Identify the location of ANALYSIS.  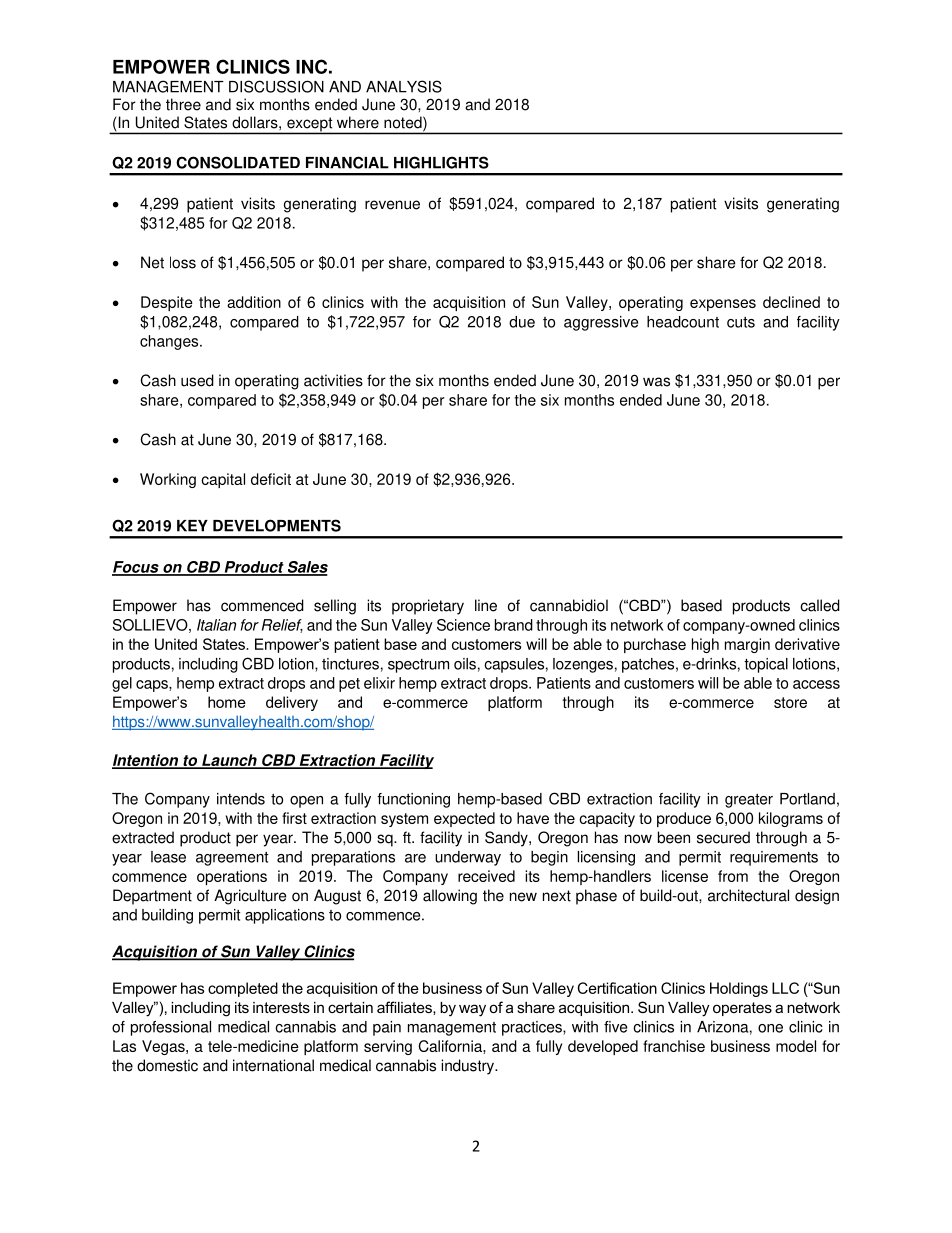
(404, 86).
